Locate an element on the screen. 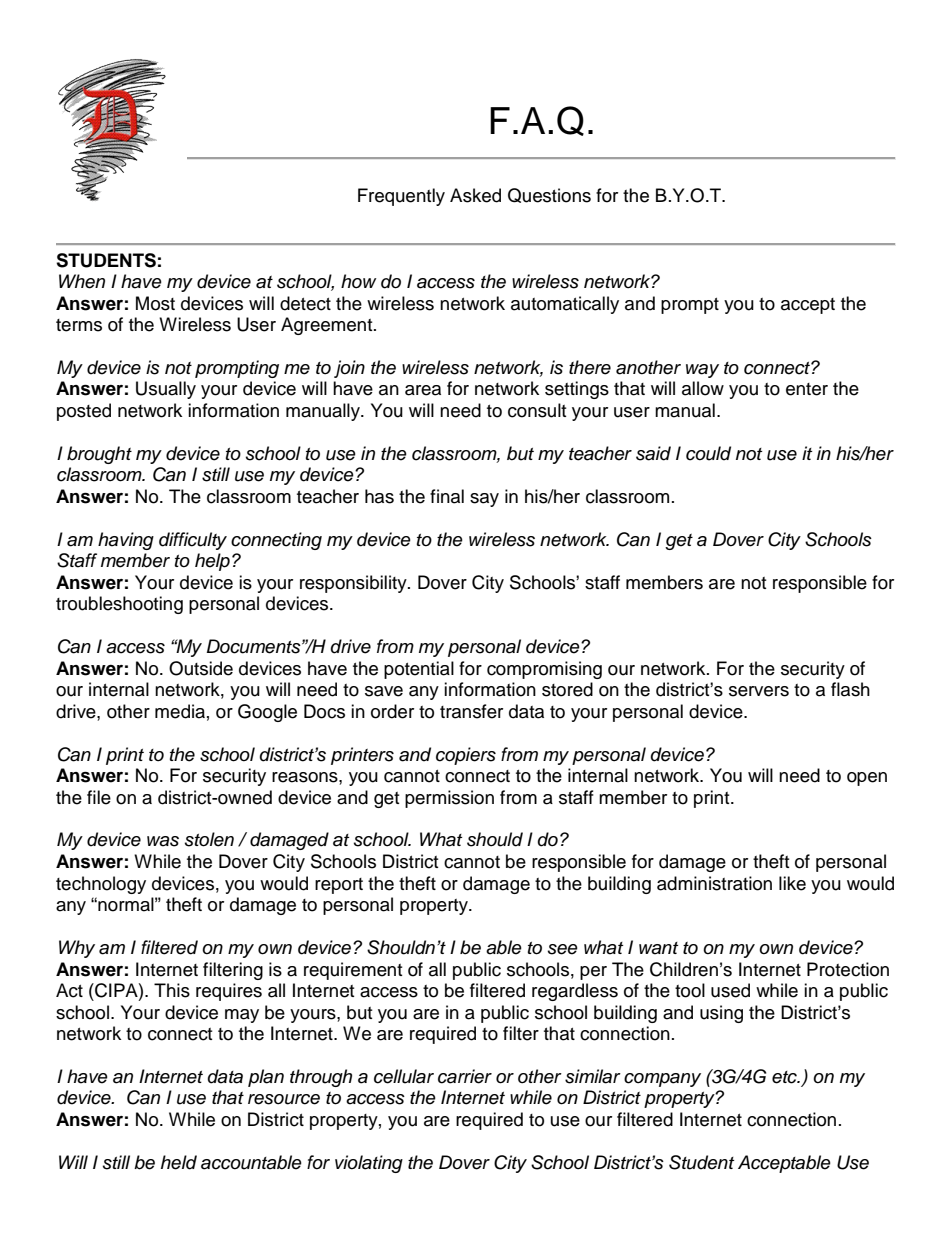  potential is located at coordinates (419, 670).
